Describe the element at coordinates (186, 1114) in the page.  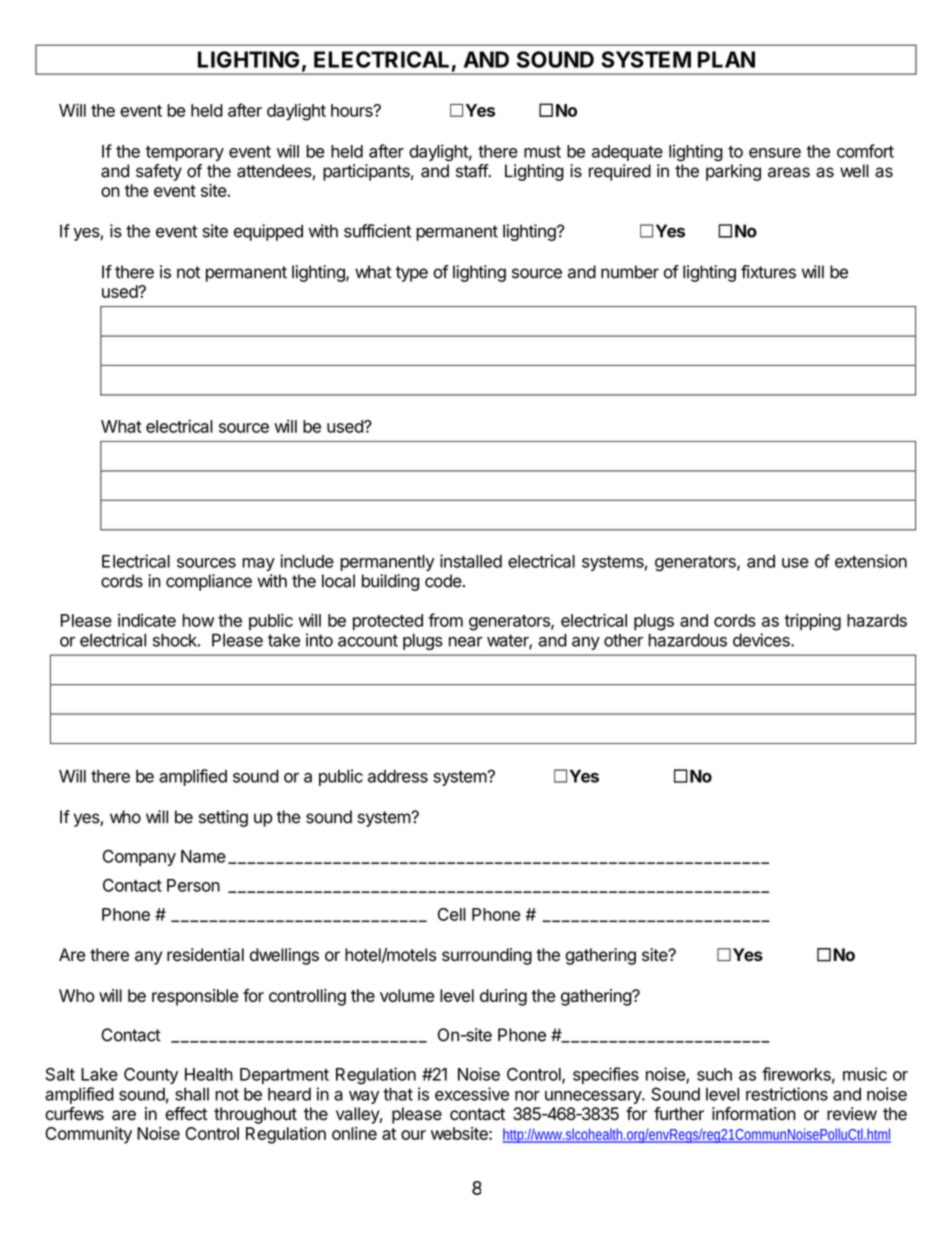
I see `effect` at that location.
